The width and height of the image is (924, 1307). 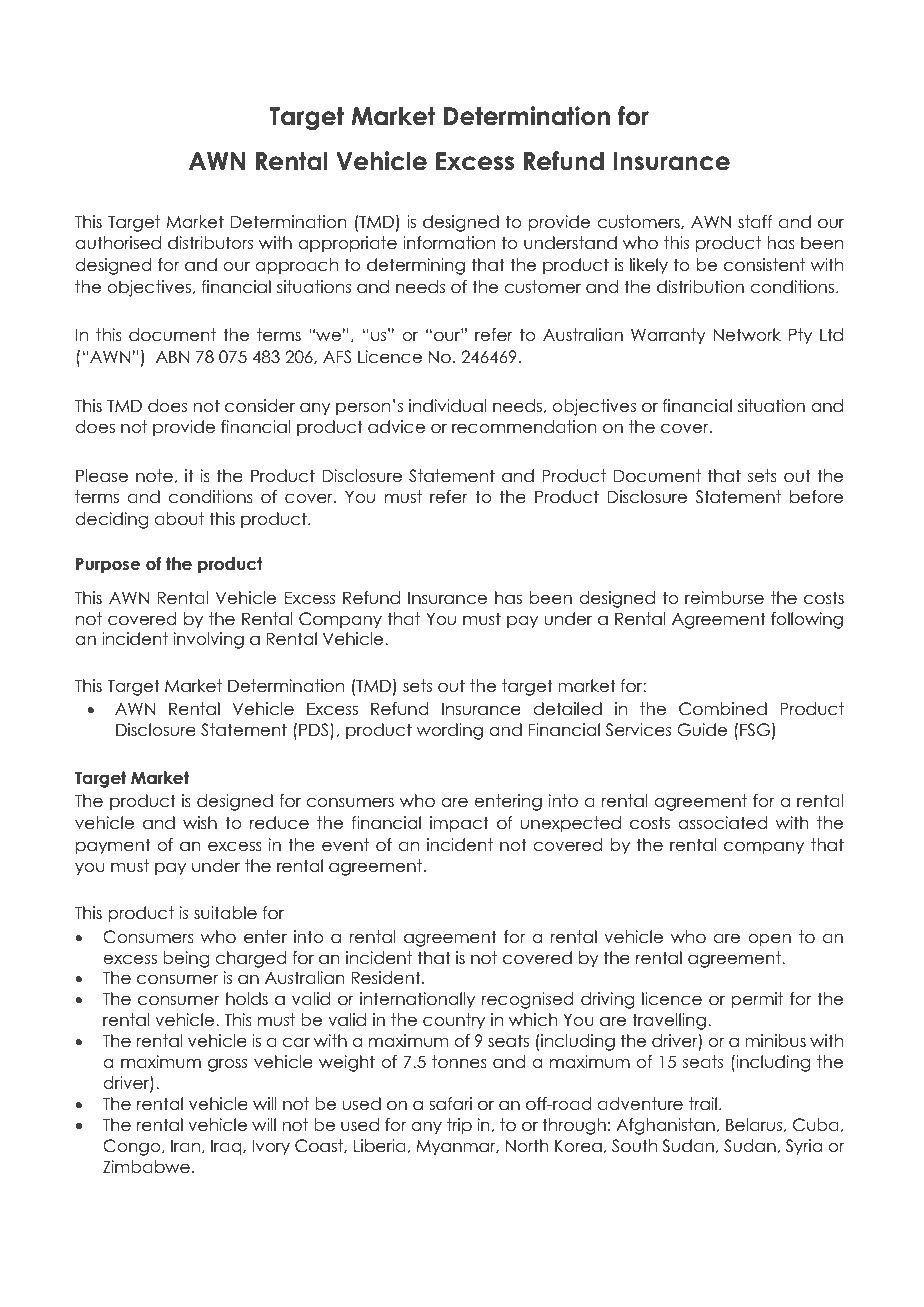 I want to click on information, so click(x=449, y=243).
